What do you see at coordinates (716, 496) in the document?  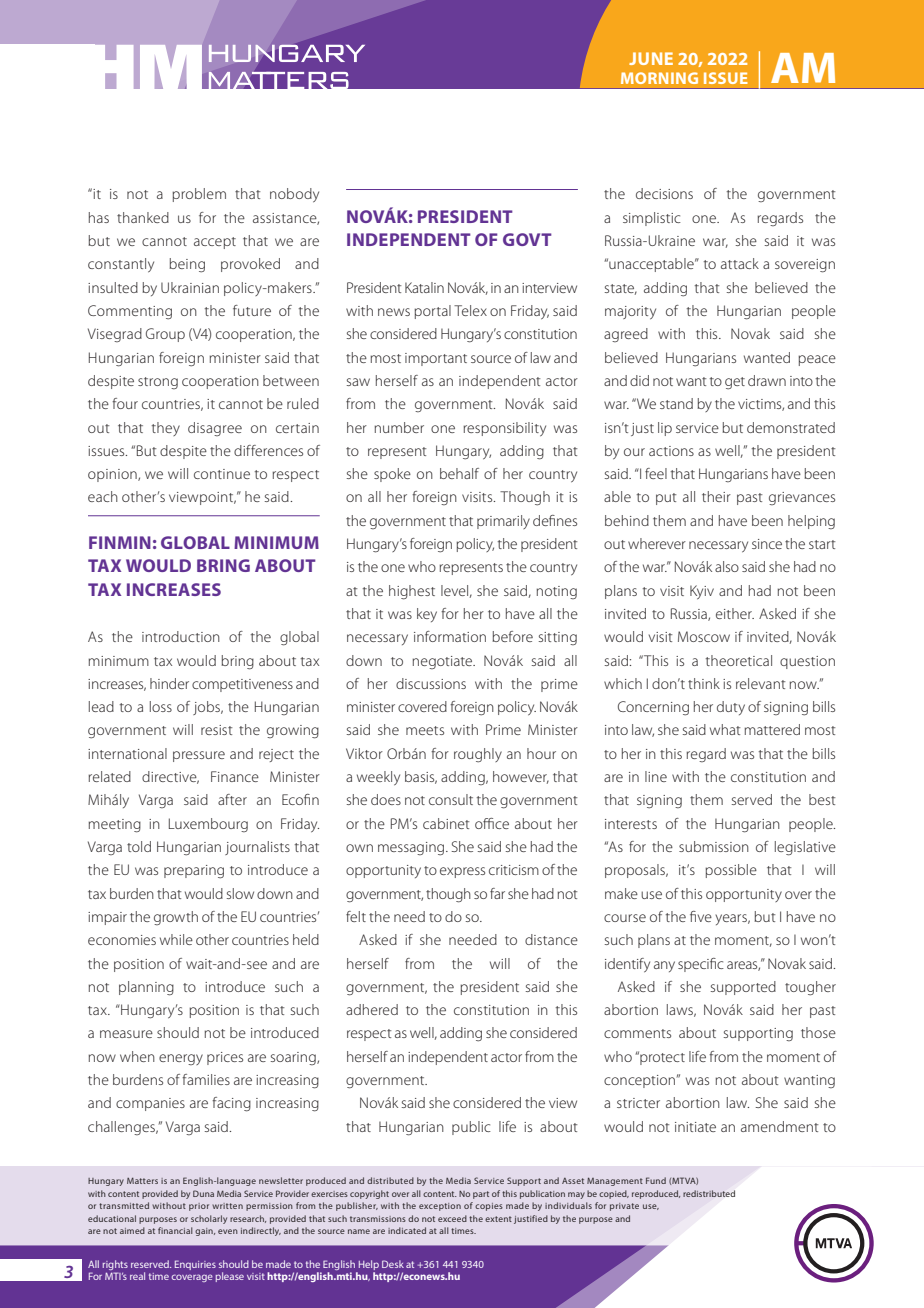 I see `their` at bounding box center [716, 496].
